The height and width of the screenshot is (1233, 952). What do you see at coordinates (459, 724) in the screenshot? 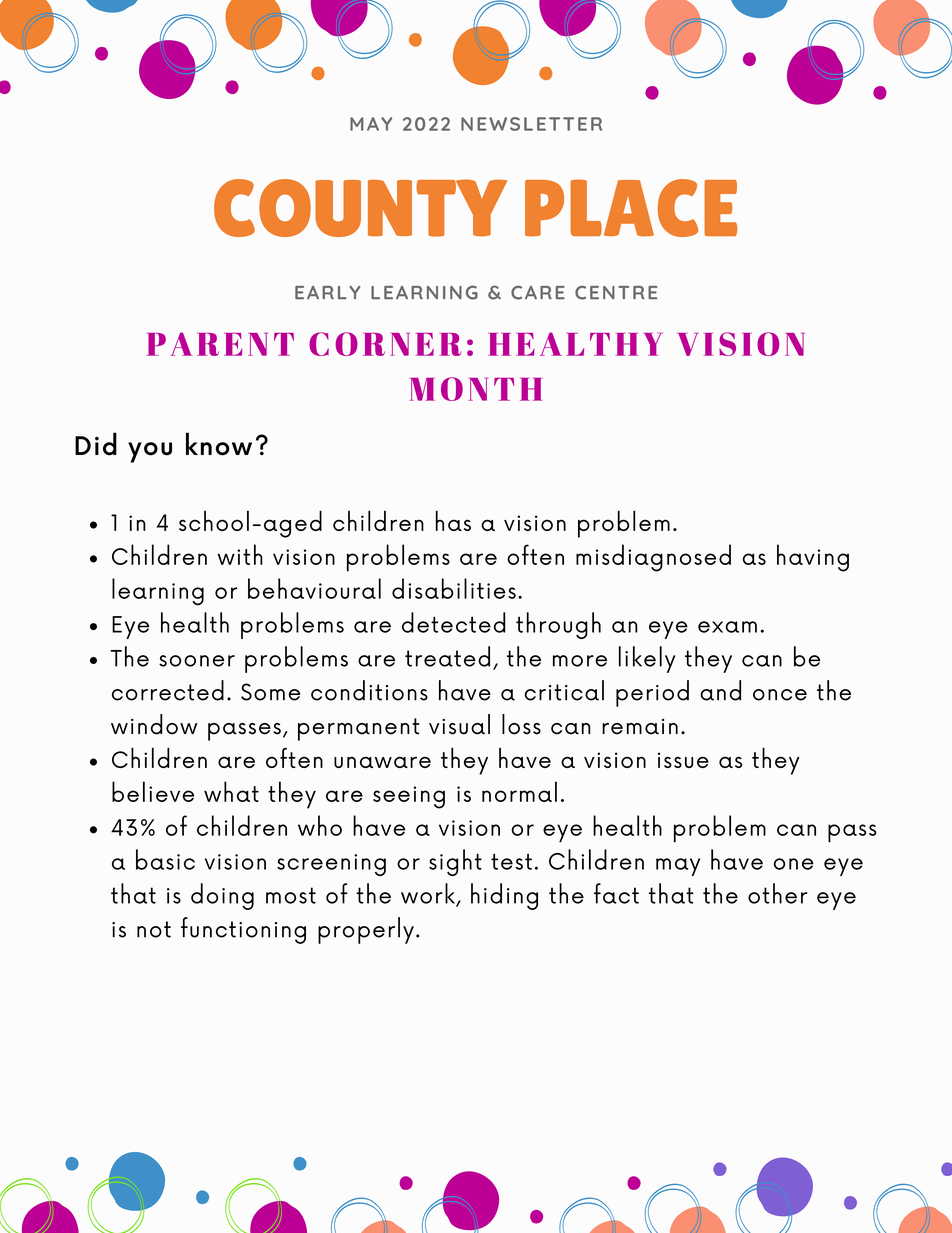
I see `visual` at bounding box center [459, 724].
